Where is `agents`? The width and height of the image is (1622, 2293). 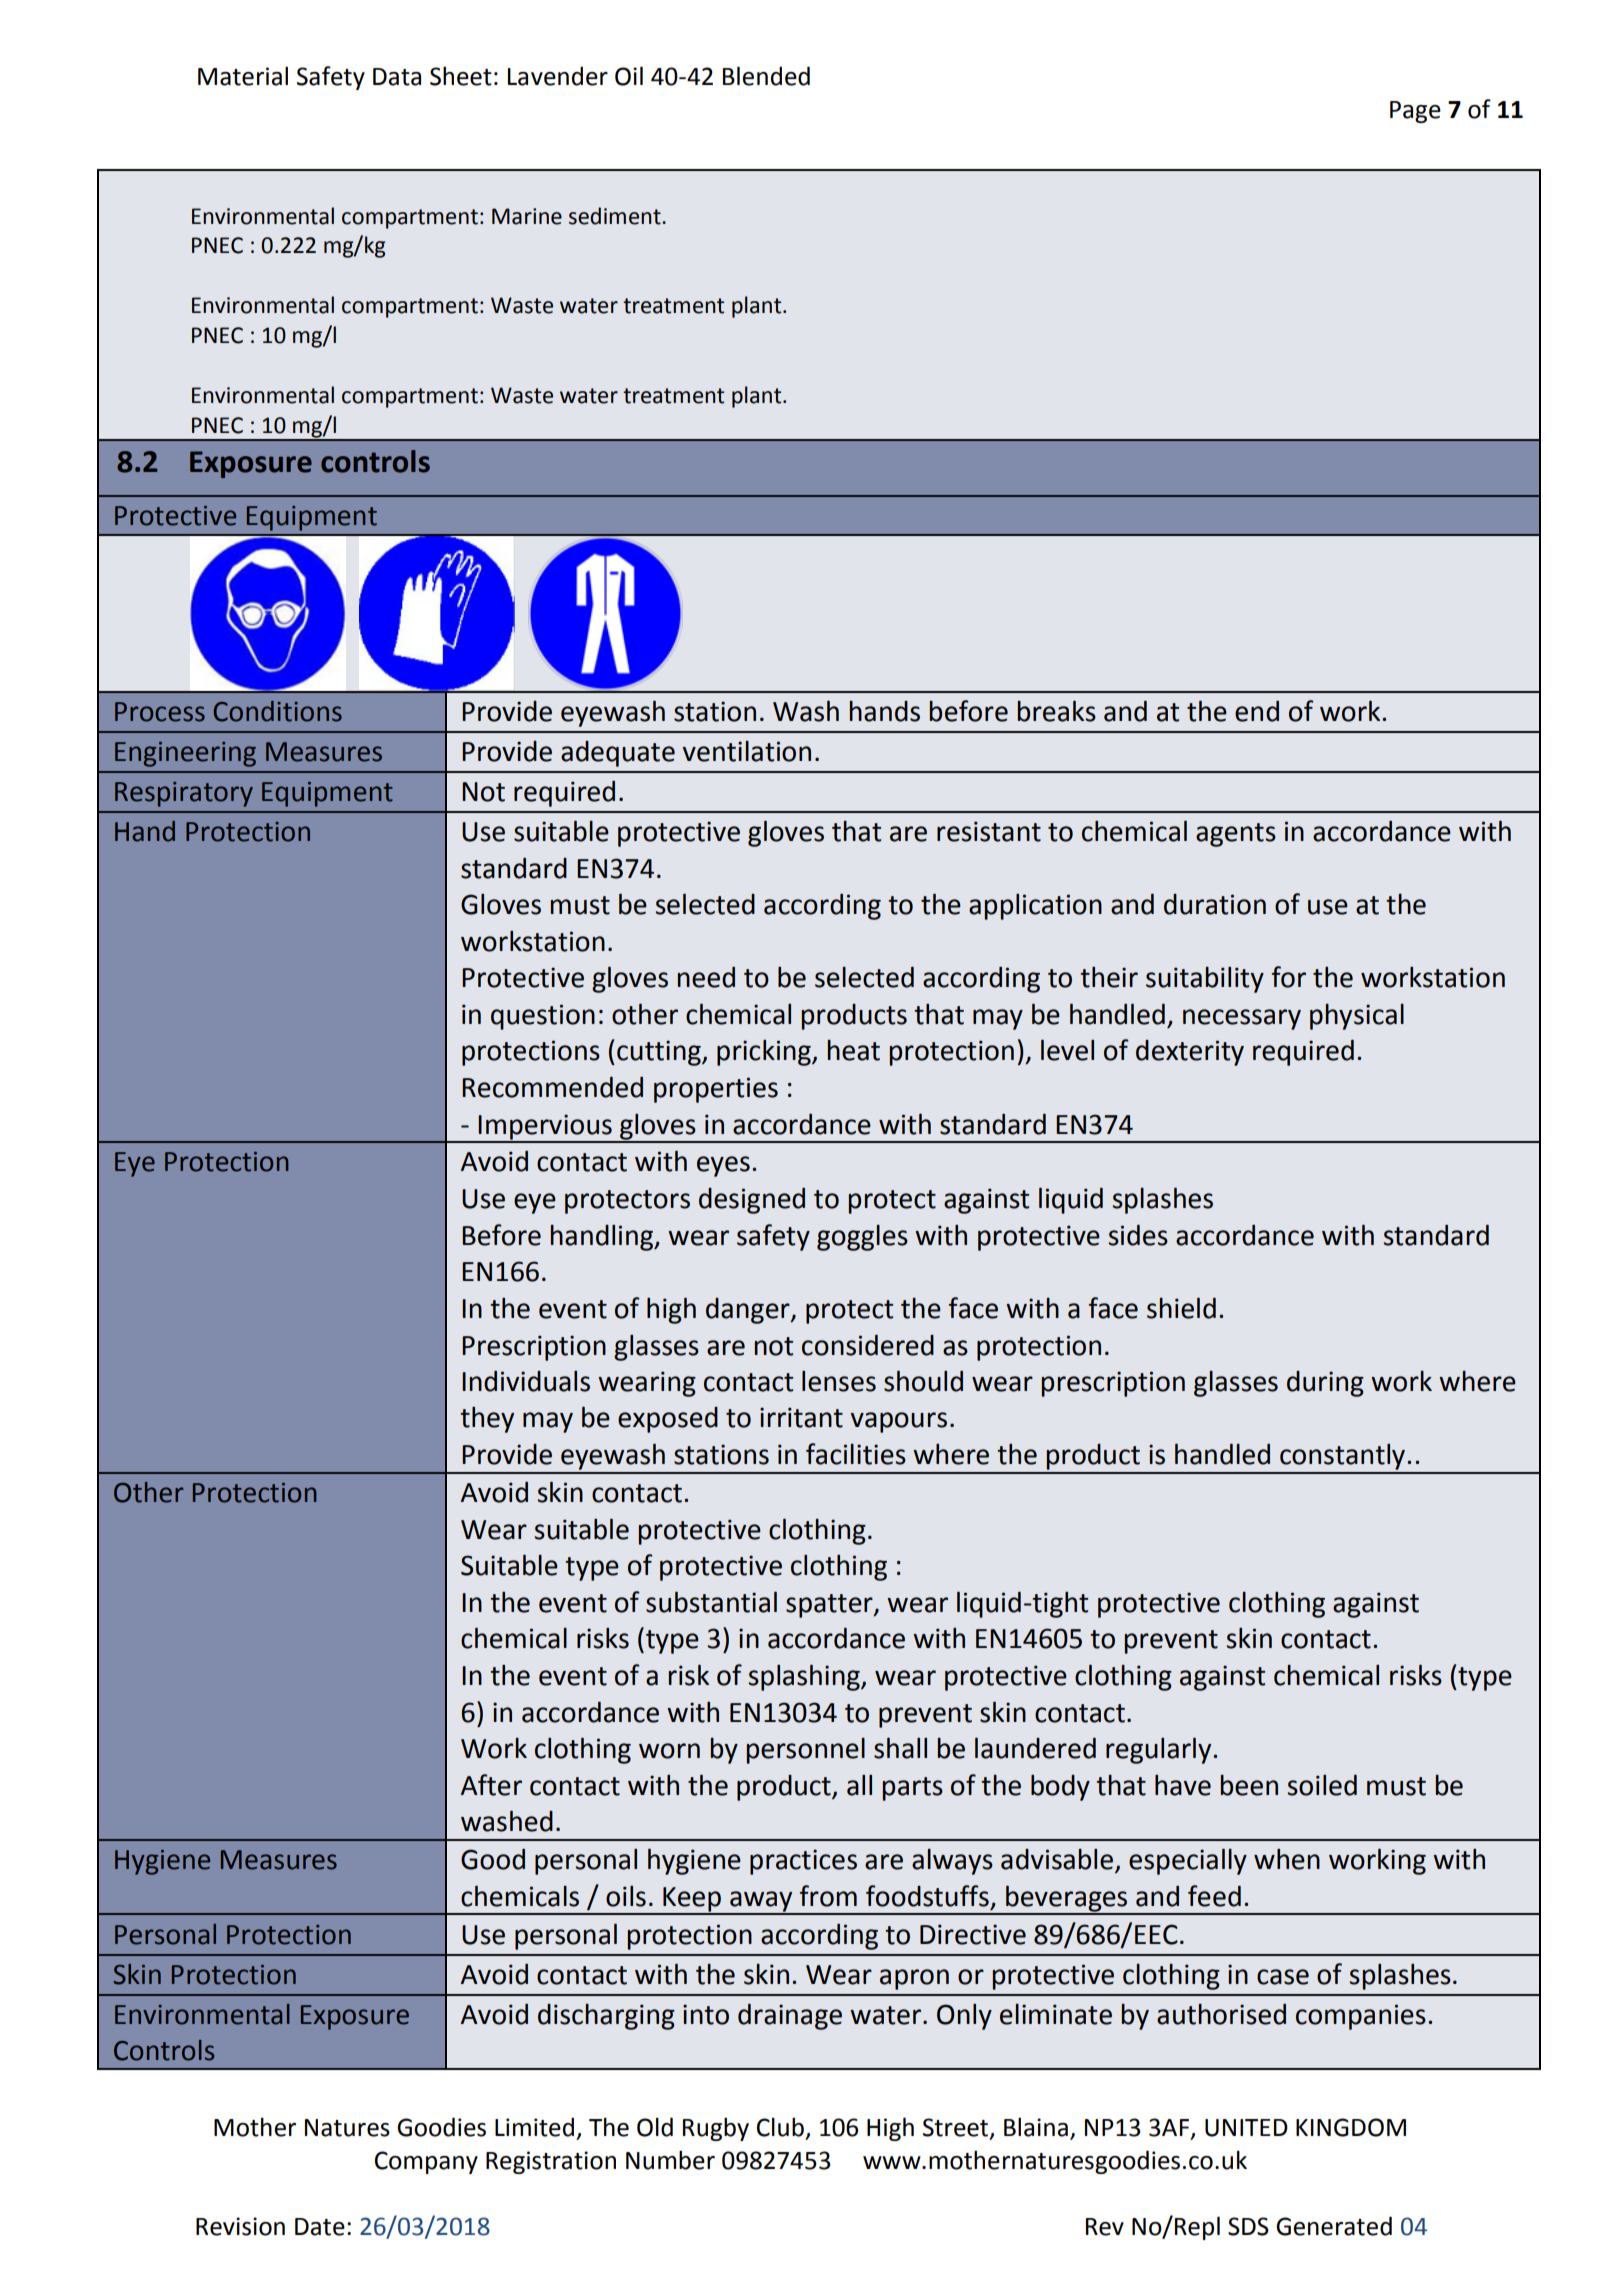
agents is located at coordinates (1236, 835).
